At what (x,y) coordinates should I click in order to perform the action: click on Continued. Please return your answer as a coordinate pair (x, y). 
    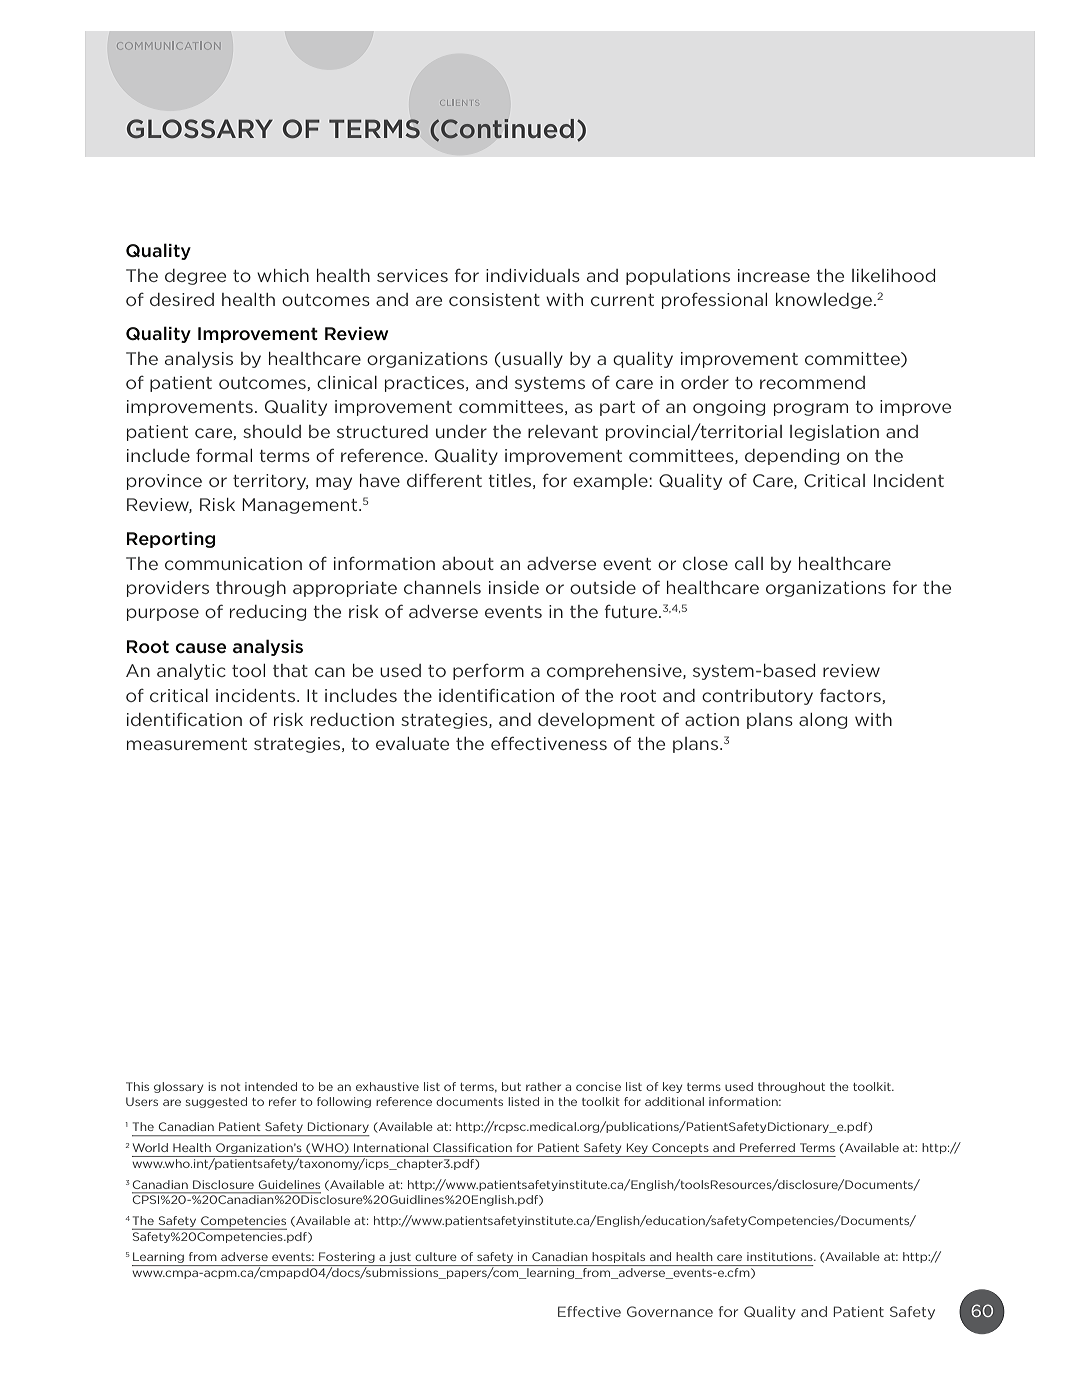
    Looking at the image, I should click on (507, 129).
